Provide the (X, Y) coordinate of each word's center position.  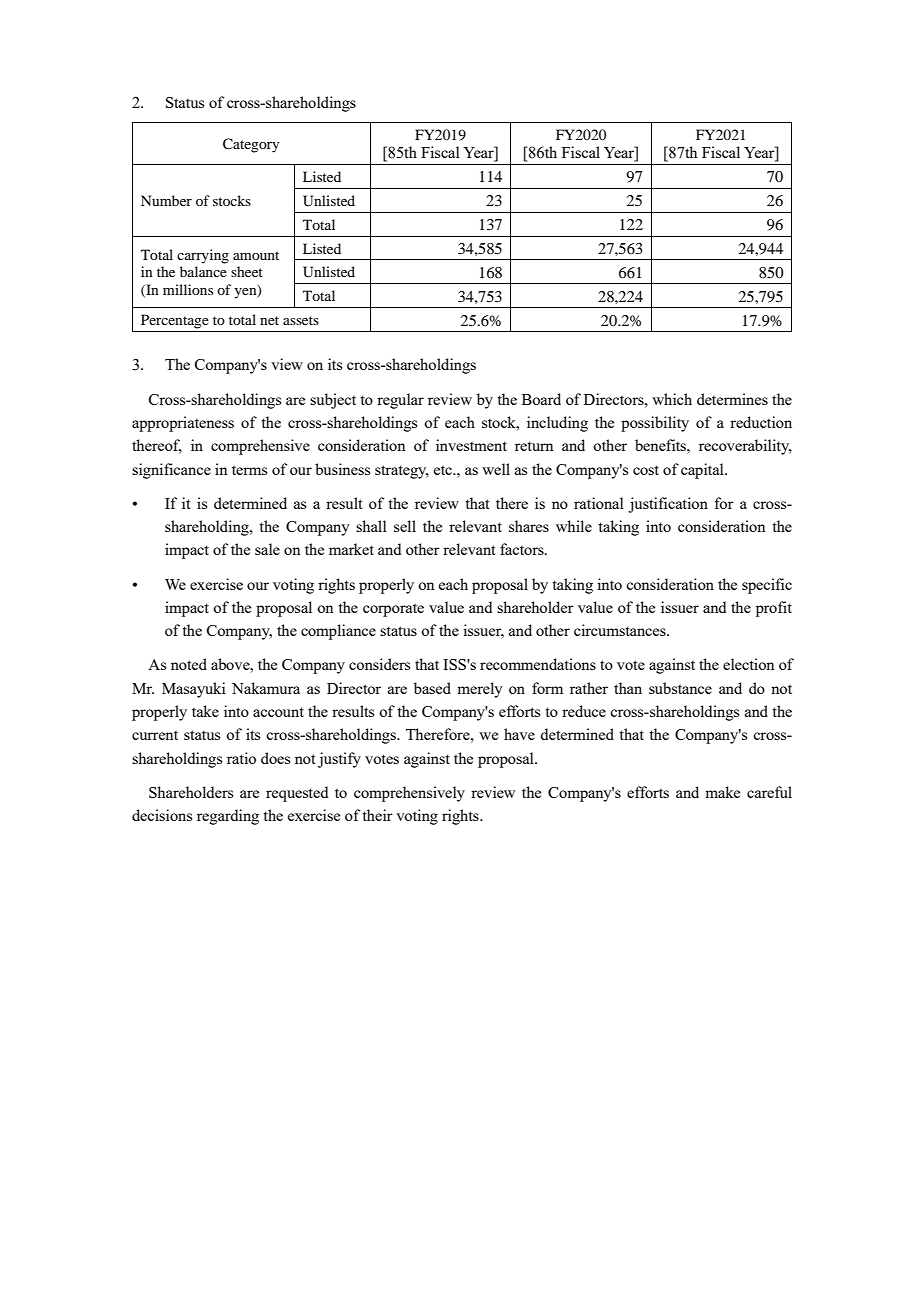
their (377, 815)
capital (703, 471)
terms (249, 470)
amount (256, 255)
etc (444, 470)
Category (251, 145)
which (672, 399)
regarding (228, 817)
